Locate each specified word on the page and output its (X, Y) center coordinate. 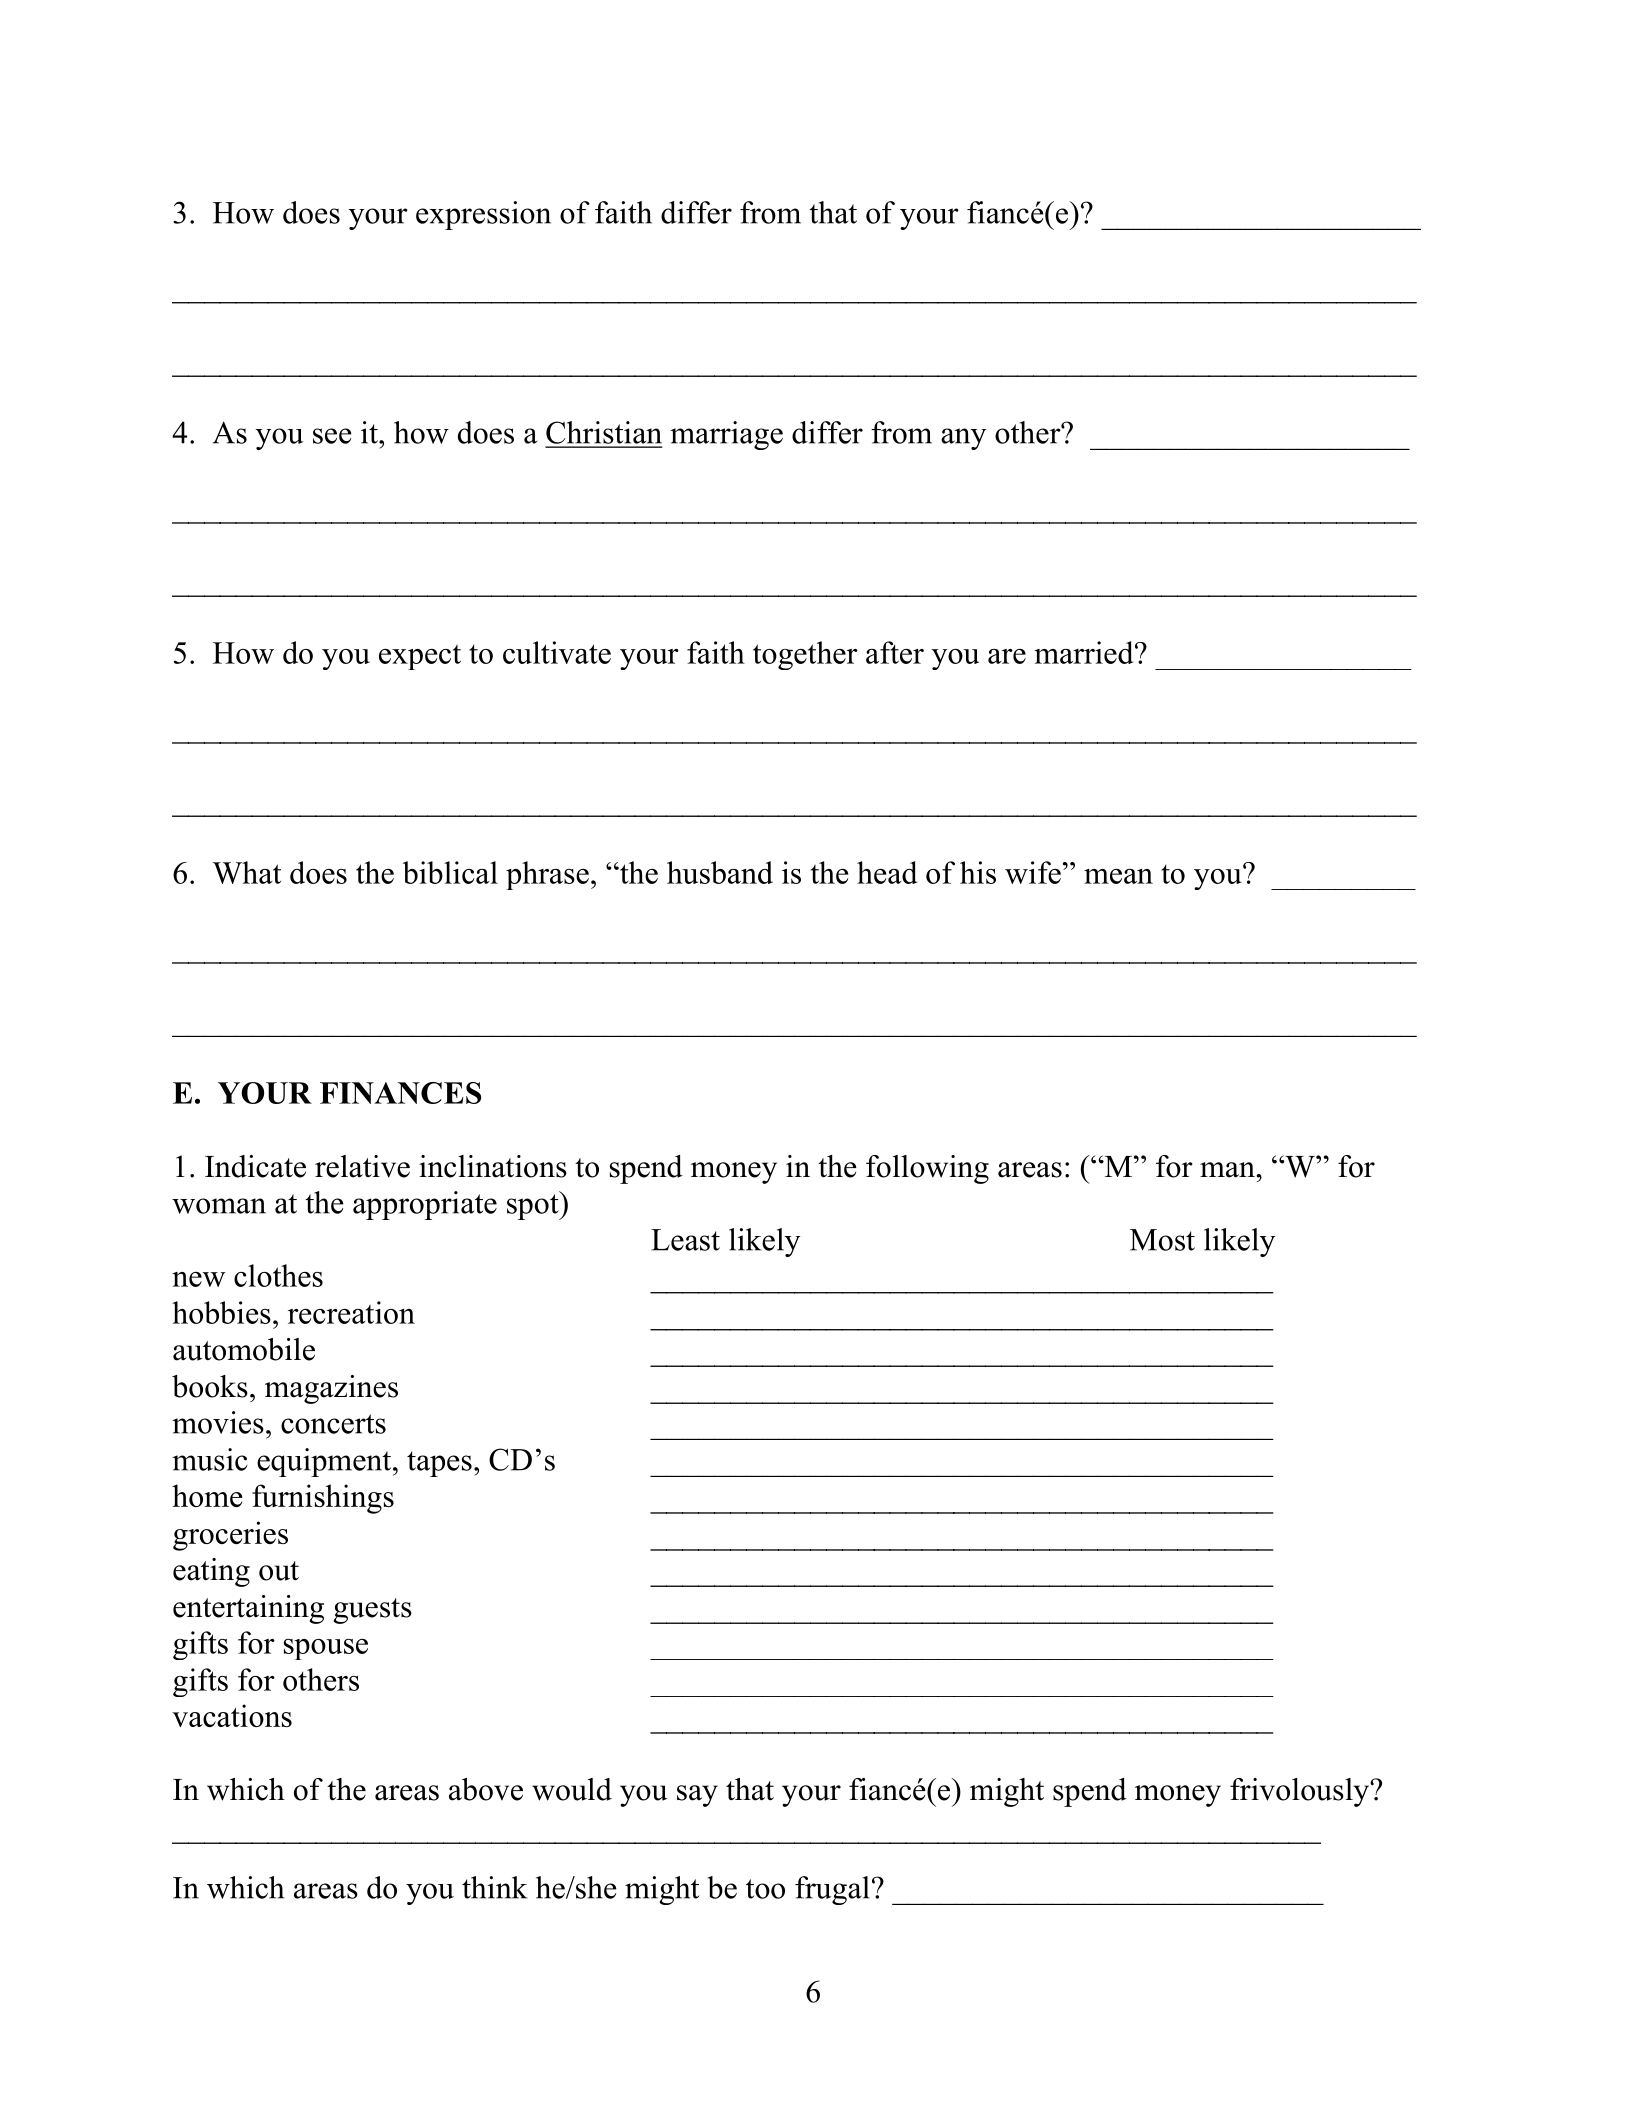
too (765, 1889)
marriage (726, 435)
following (927, 1169)
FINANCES (401, 1093)
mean (1118, 876)
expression (483, 215)
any (963, 439)
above (486, 1789)
